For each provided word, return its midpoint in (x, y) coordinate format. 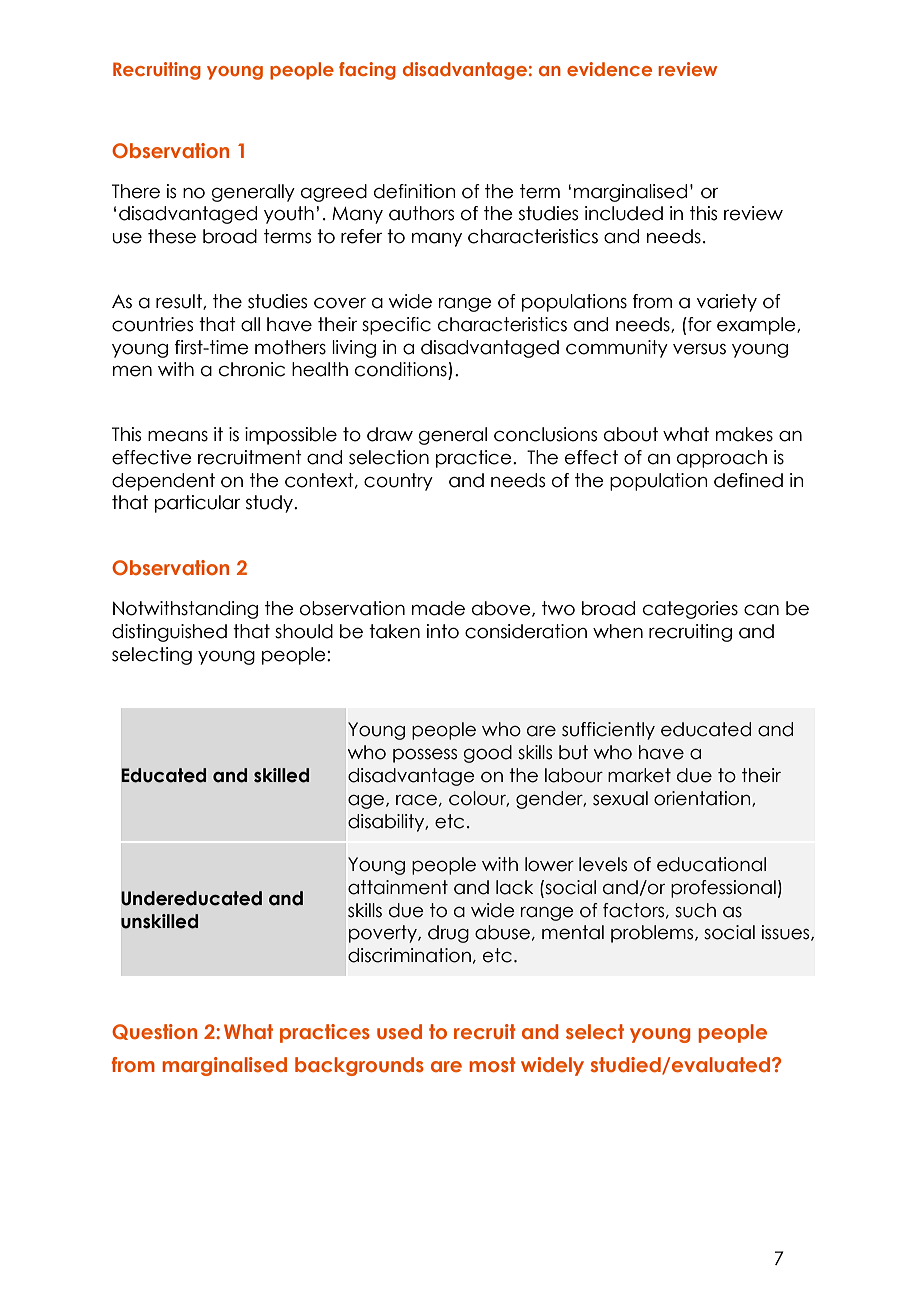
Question (154, 1032)
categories (690, 610)
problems (653, 934)
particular (197, 504)
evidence (609, 69)
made (438, 608)
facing (367, 71)
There (136, 191)
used (399, 1031)
